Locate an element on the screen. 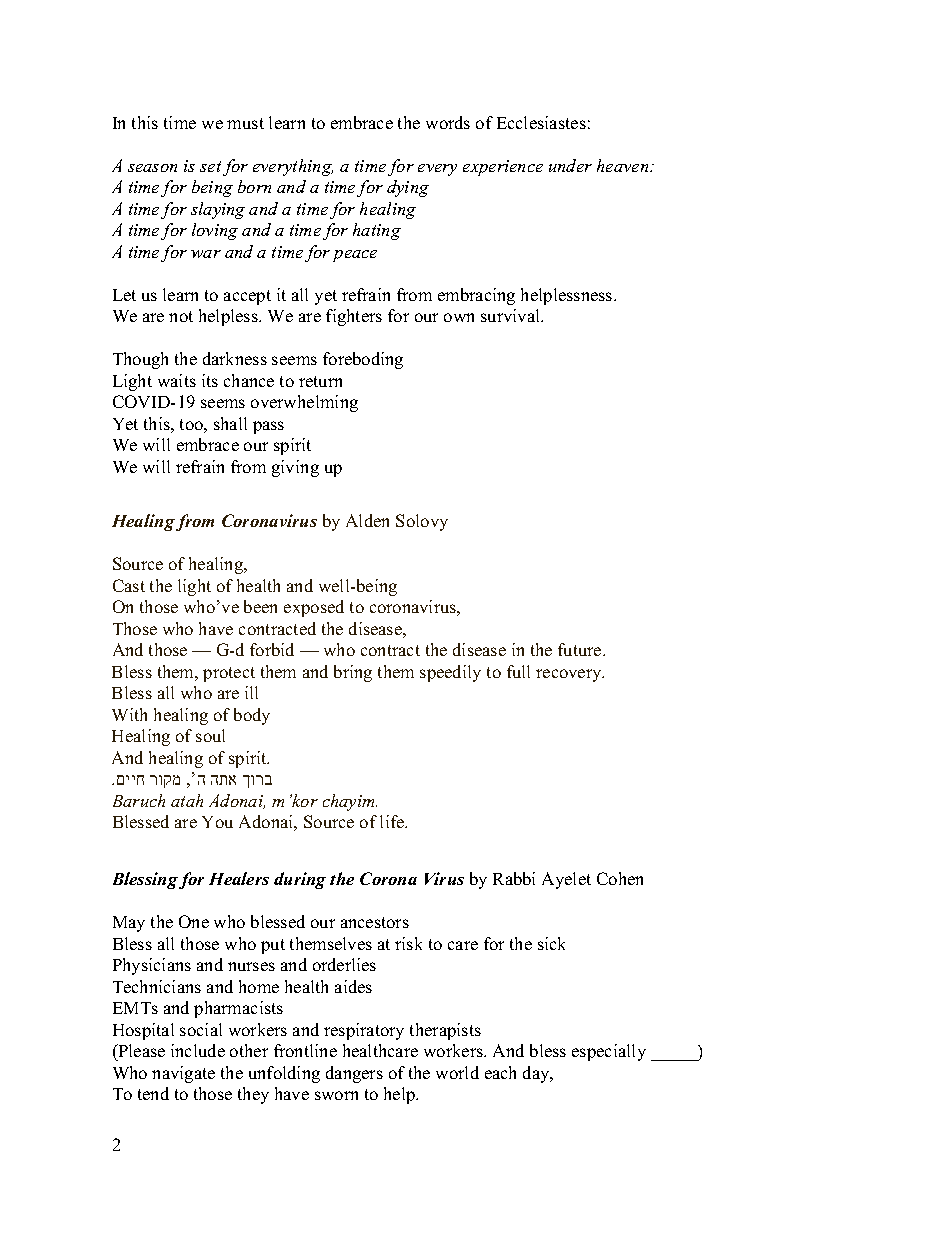 The width and height of the screenshot is (952, 1233). dying is located at coordinates (408, 188).
